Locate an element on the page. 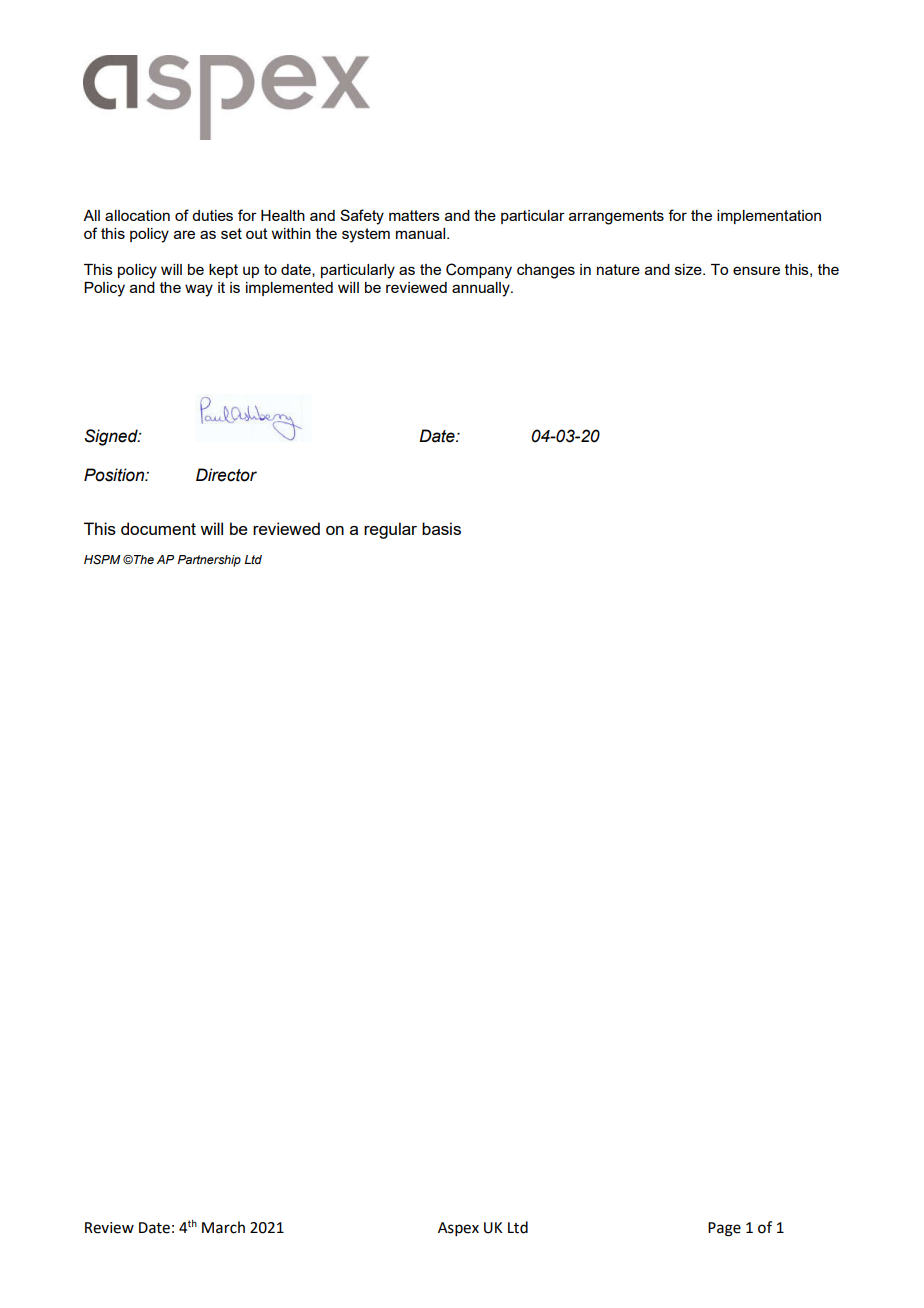 This image has width=924, height=1308. Director is located at coordinates (226, 475).
